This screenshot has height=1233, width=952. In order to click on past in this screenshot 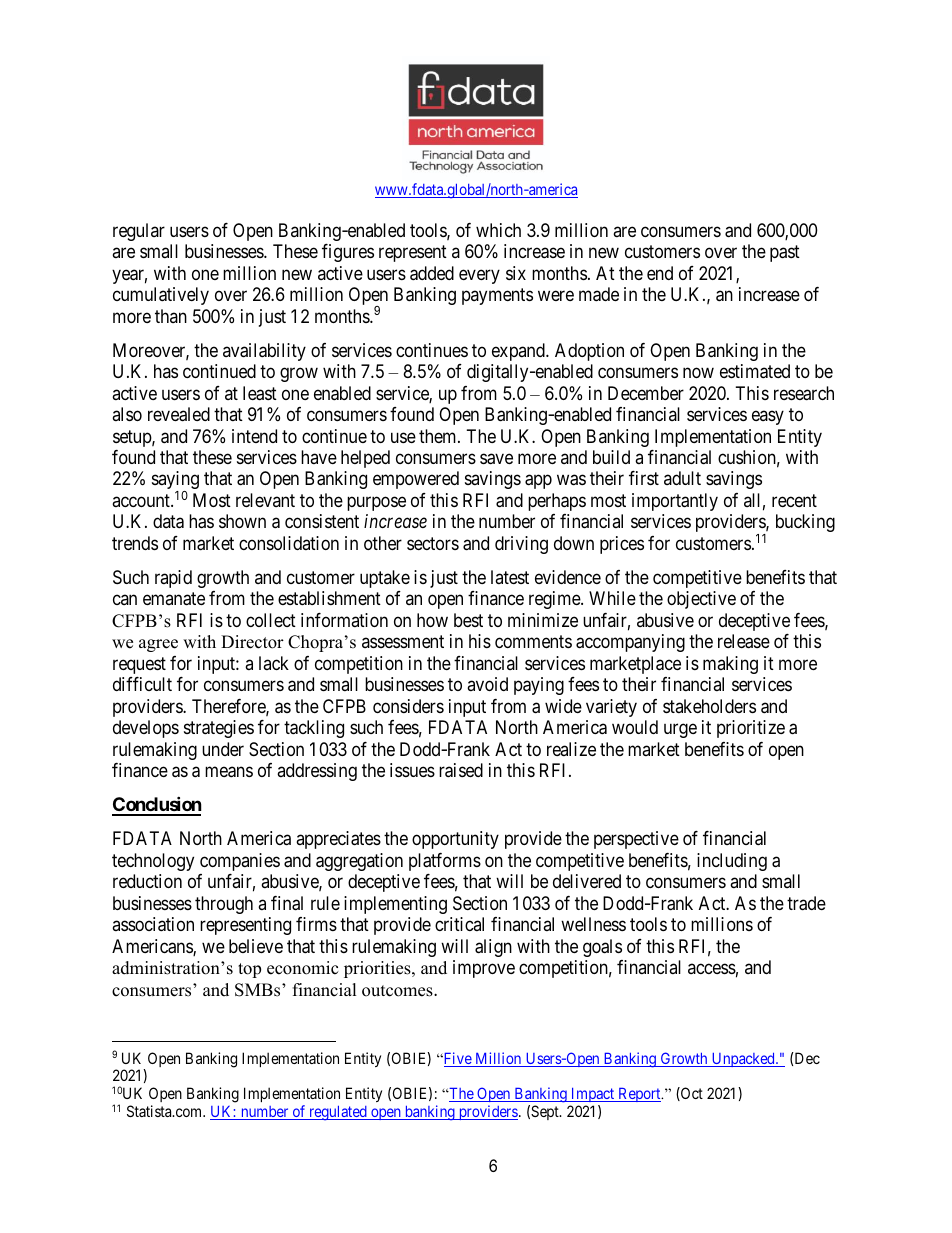, I will do `click(785, 253)`.
